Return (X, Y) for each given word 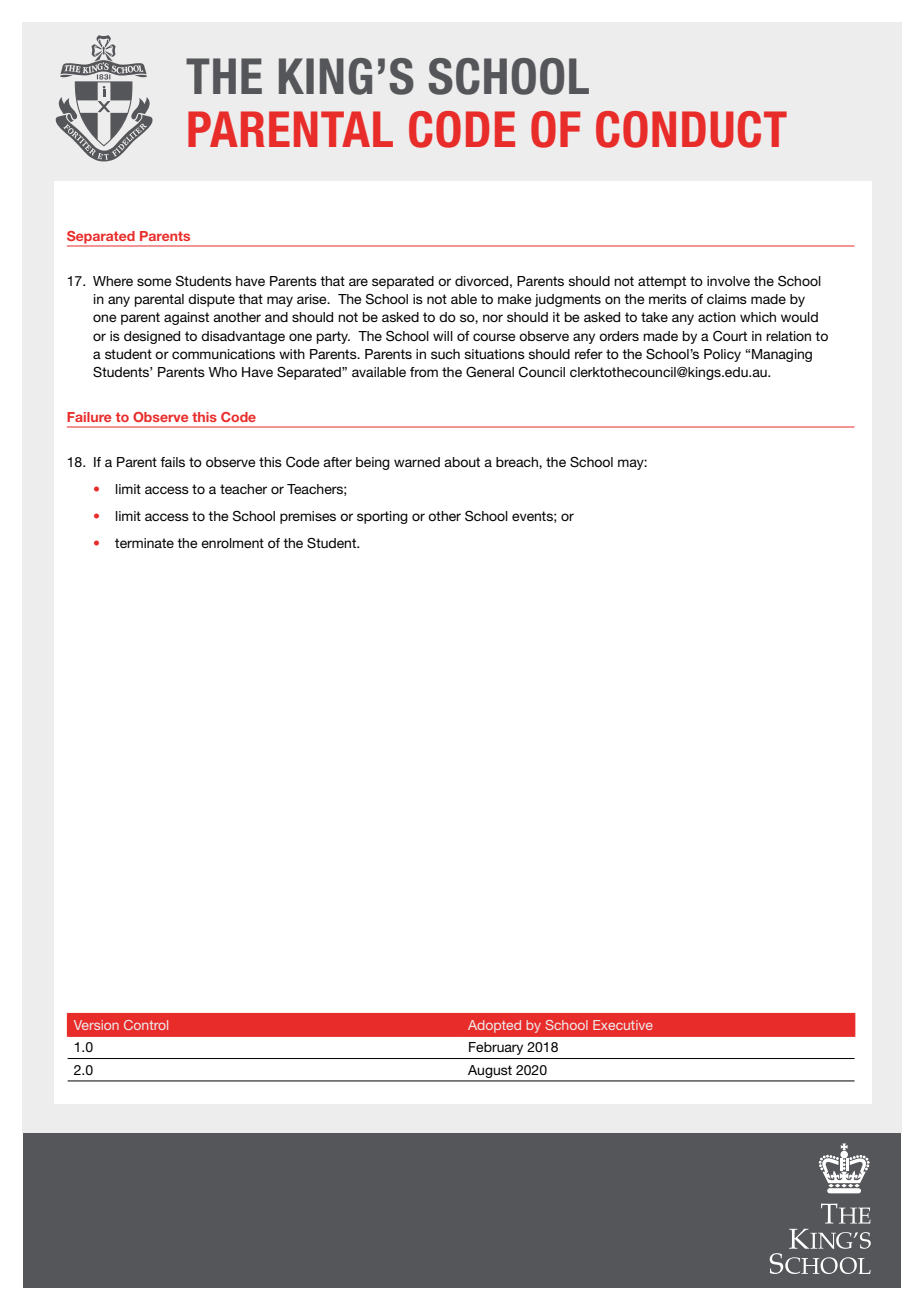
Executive (623, 1025)
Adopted (494, 1026)
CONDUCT (691, 129)
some (154, 282)
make (515, 299)
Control (146, 1025)
